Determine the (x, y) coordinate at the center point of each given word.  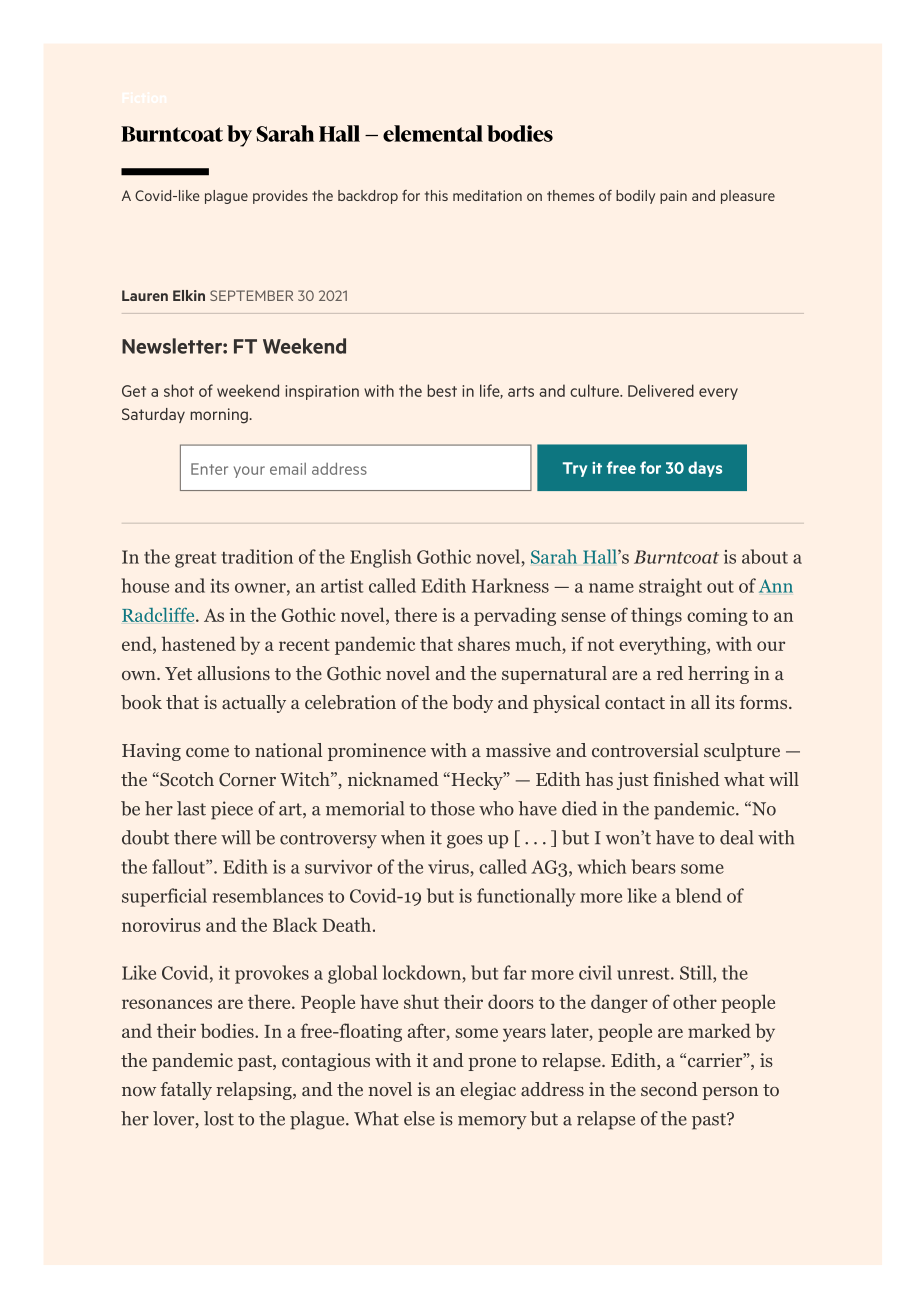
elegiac (488, 1091)
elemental (433, 133)
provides (280, 197)
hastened (199, 643)
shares (484, 643)
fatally (186, 1091)
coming (717, 617)
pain (673, 197)
